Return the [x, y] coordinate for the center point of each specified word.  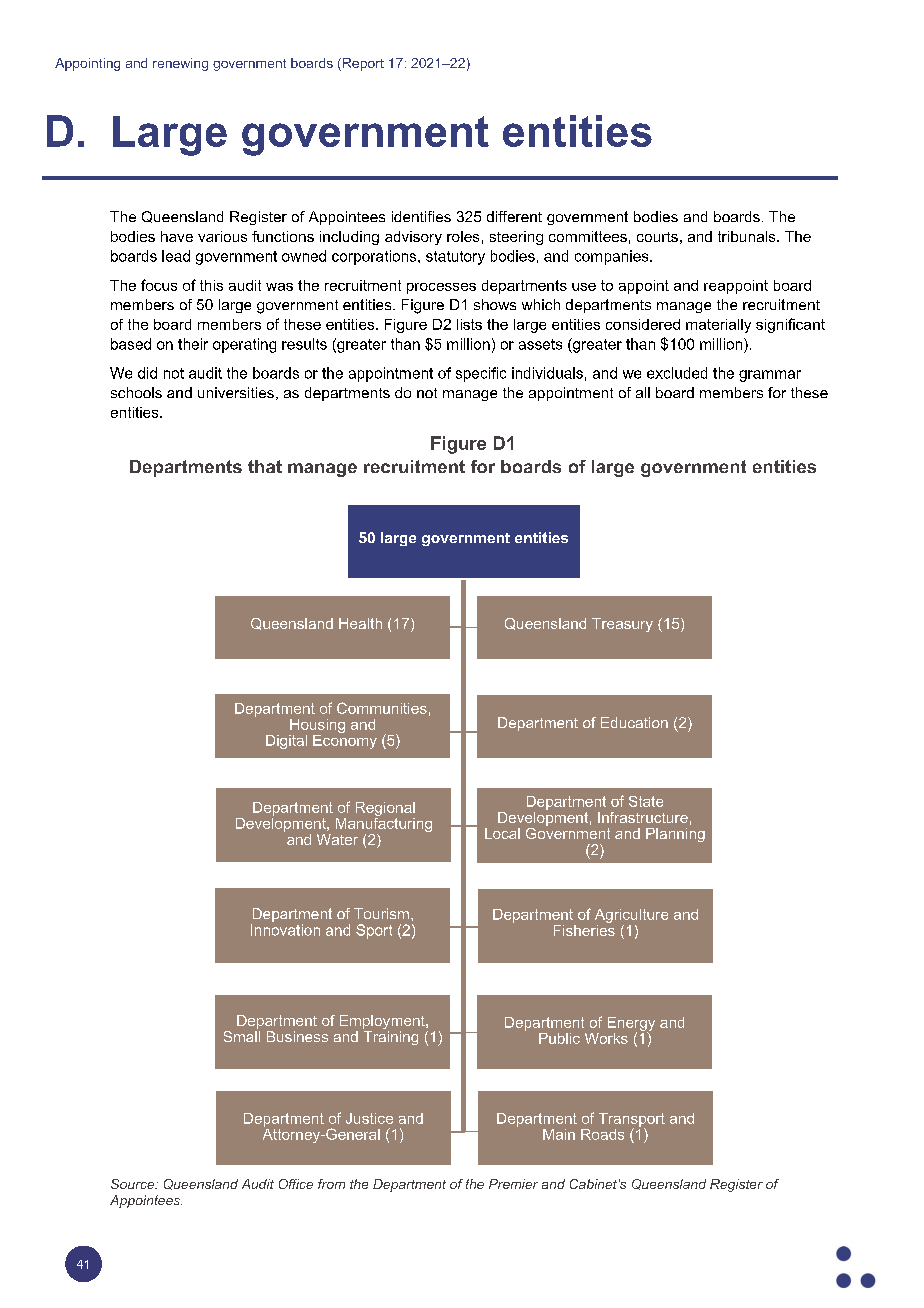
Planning [675, 835]
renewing [180, 64]
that [265, 466]
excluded [677, 373]
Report [362, 64]
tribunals [748, 236]
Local [502, 833]
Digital [286, 742]
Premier [513, 1184]
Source [134, 1184]
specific [481, 374]
